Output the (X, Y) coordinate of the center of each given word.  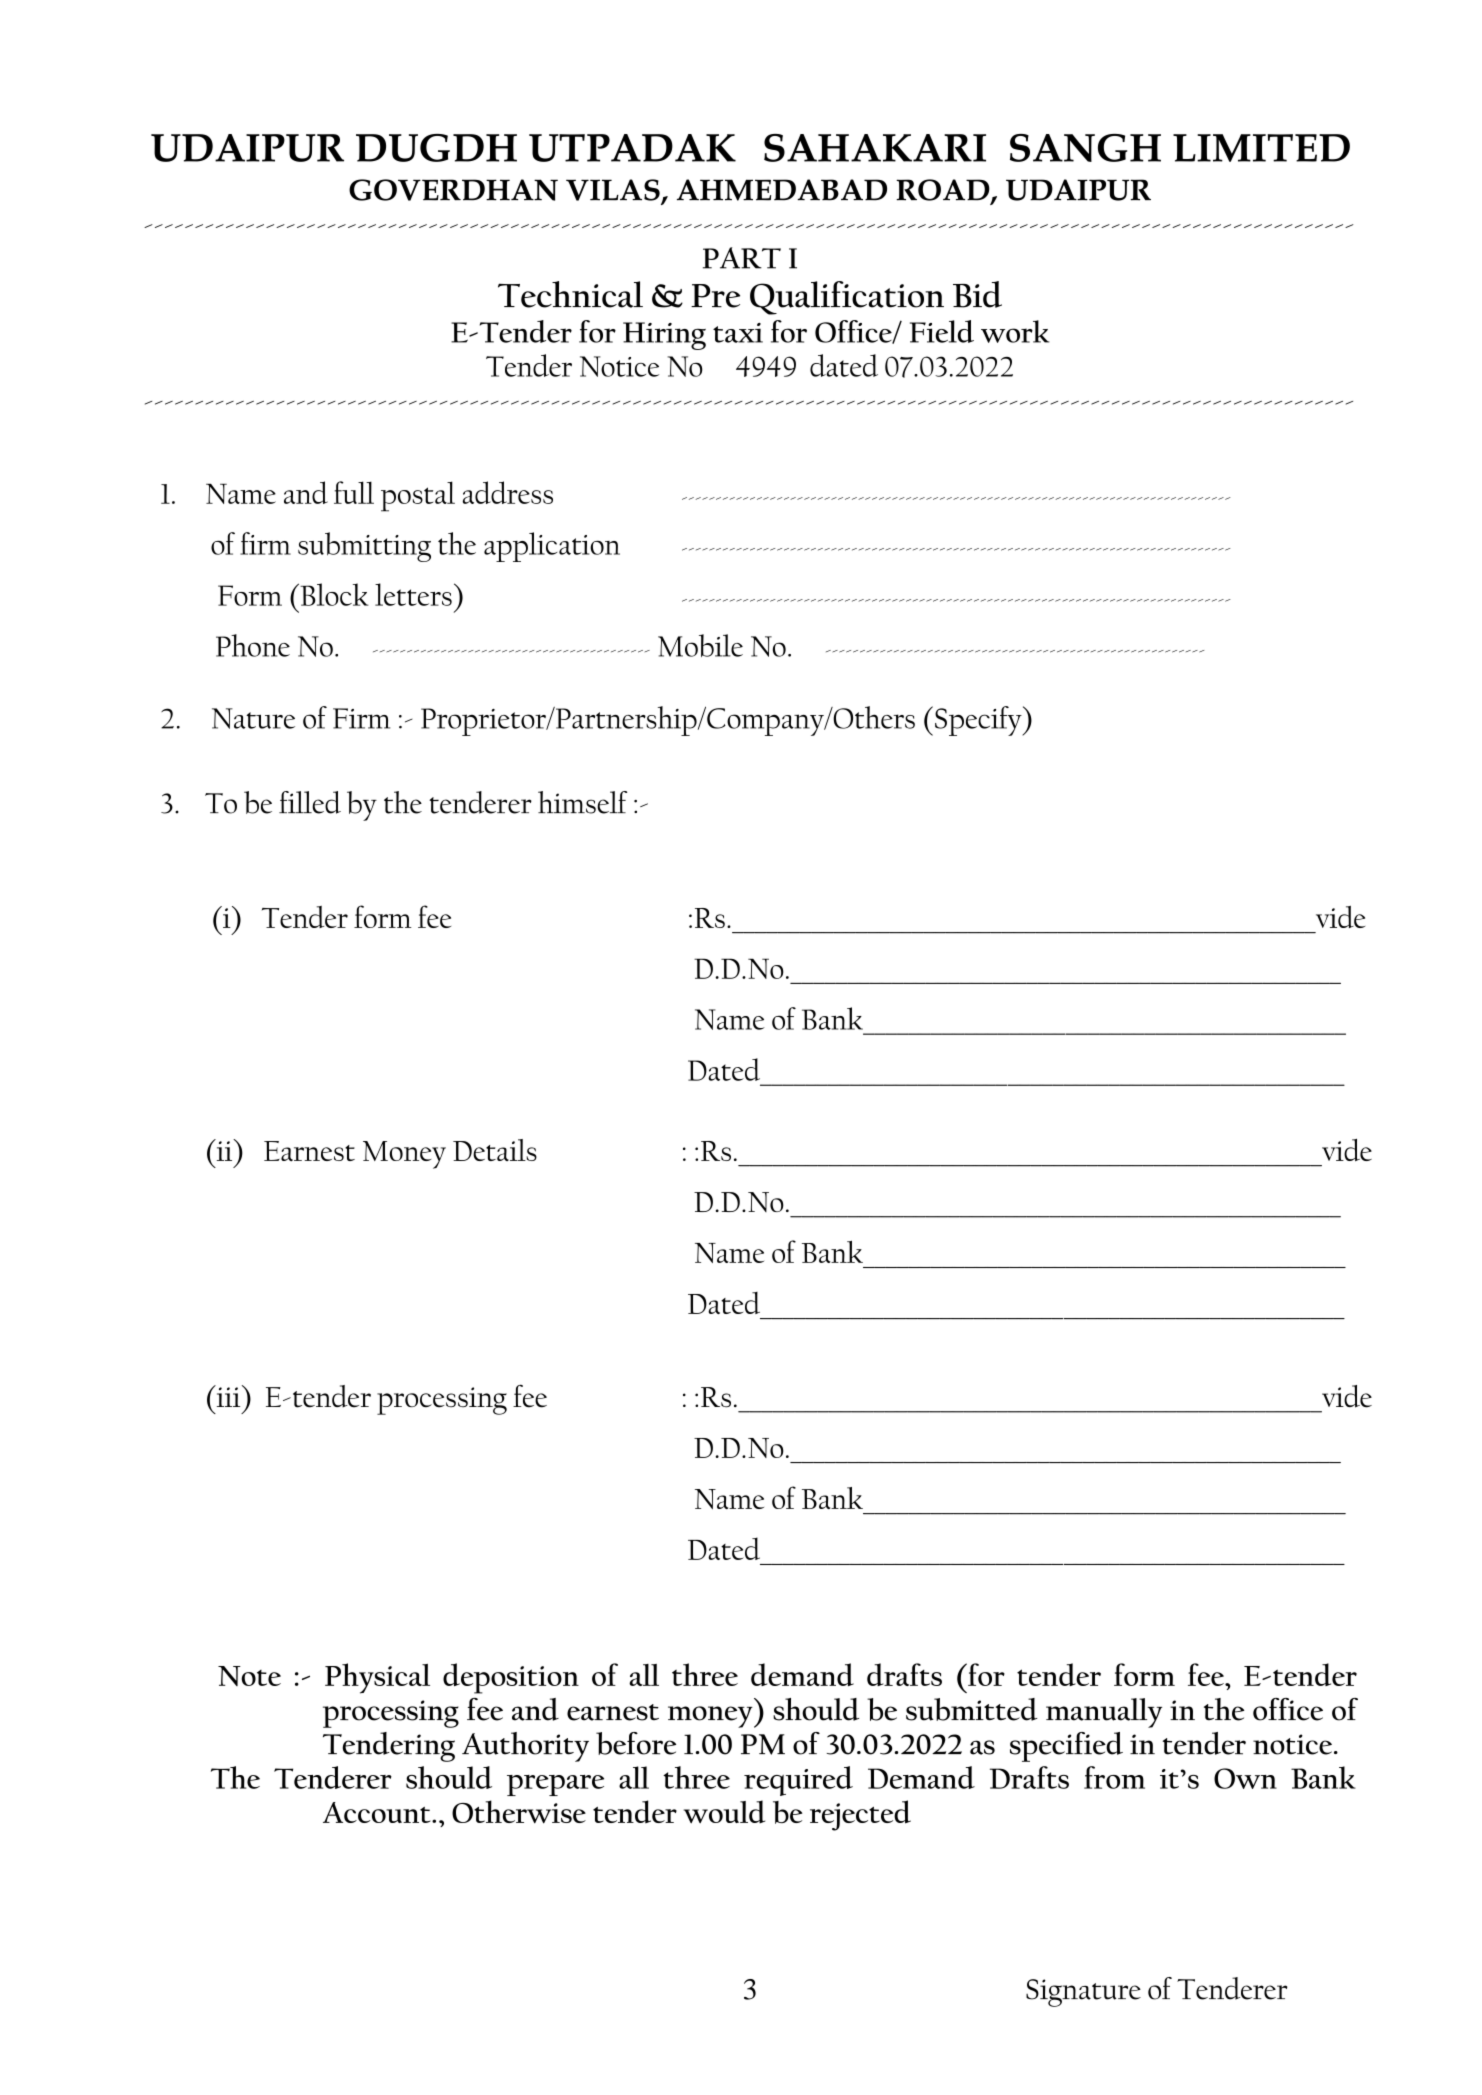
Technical (570, 294)
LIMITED (1261, 148)
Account (378, 1812)
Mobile (700, 645)
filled (310, 802)
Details (495, 1150)
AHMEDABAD (782, 190)
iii (228, 1396)
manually (1104, 1713)
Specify (979, 721)
